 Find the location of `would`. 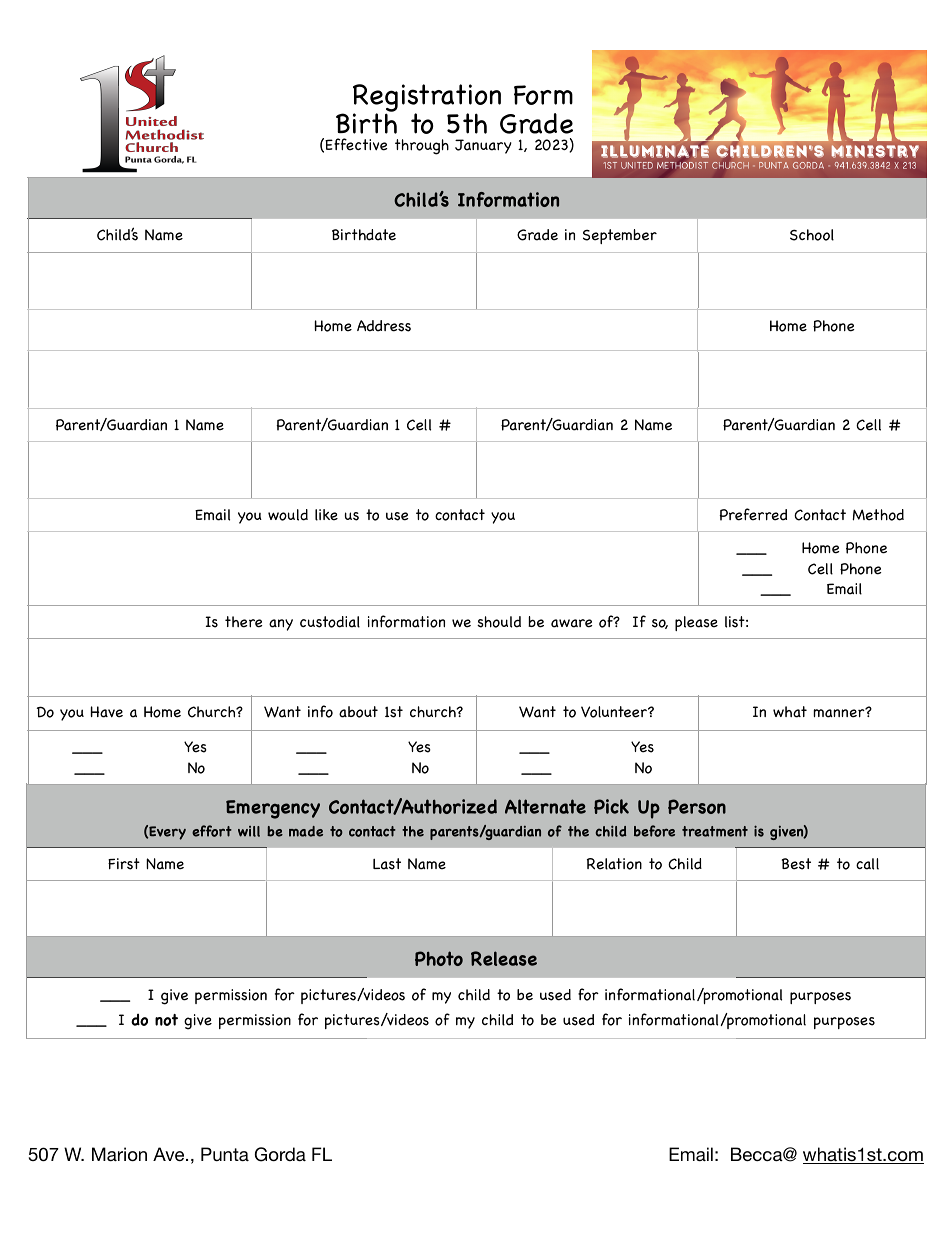

would is located at coordinates (288, 515).
